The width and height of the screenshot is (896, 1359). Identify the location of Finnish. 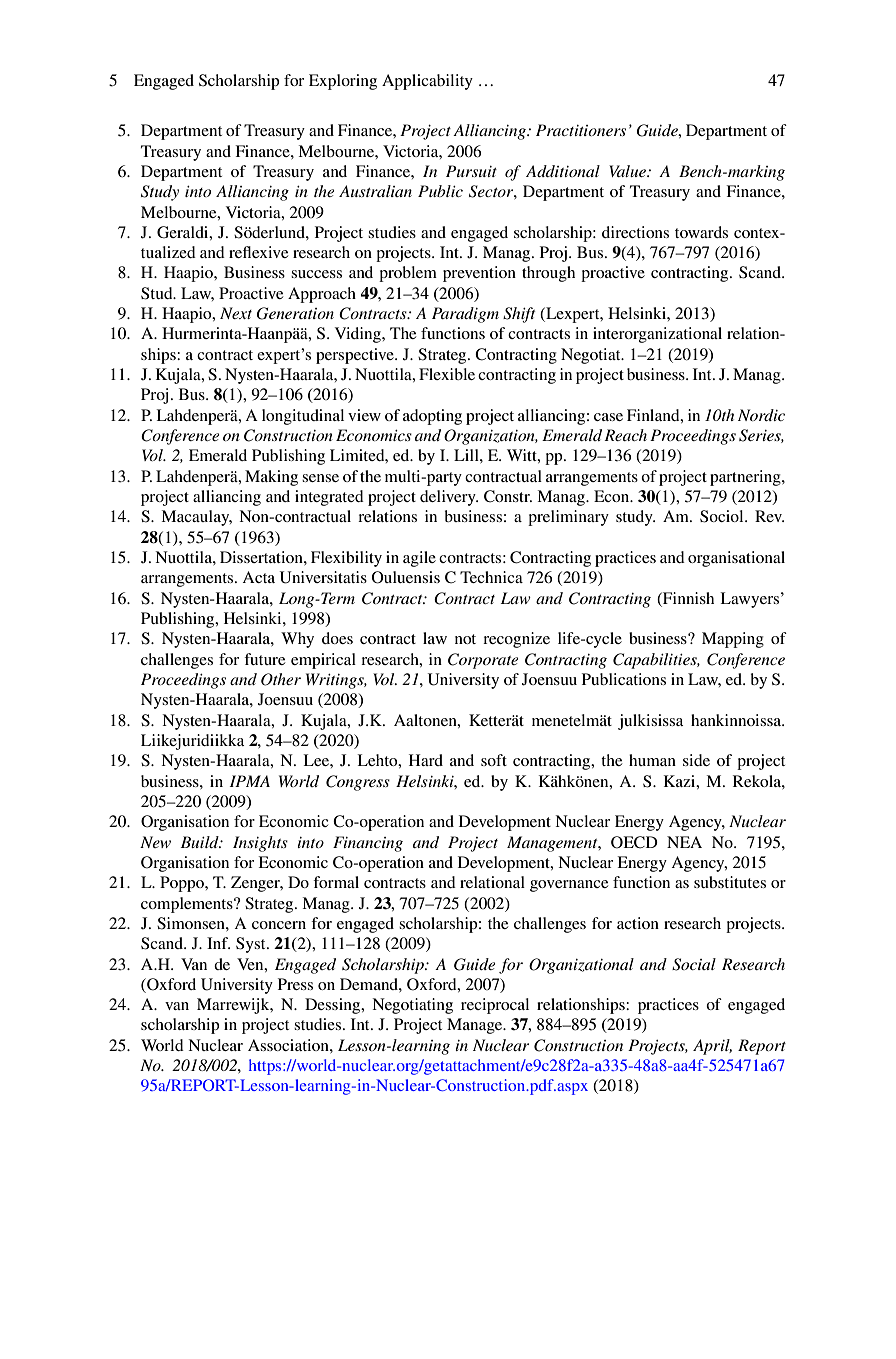
(687, 598).
